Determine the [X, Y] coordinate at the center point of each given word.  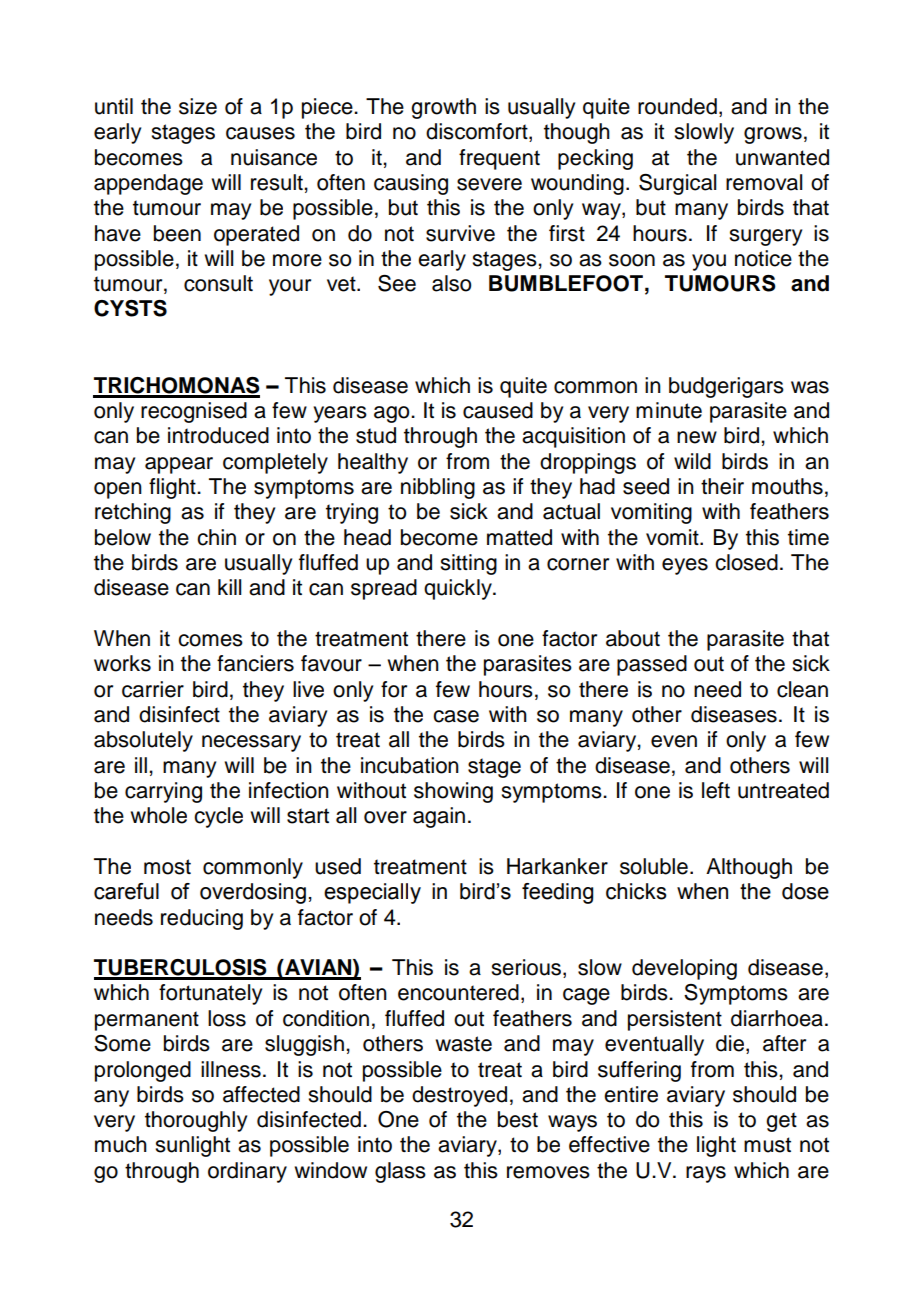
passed [652, 665]
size [198, 106]
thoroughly [196, 1121]
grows [773, 135]
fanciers [255, 663]
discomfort [478, 132]
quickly [459, 589]
